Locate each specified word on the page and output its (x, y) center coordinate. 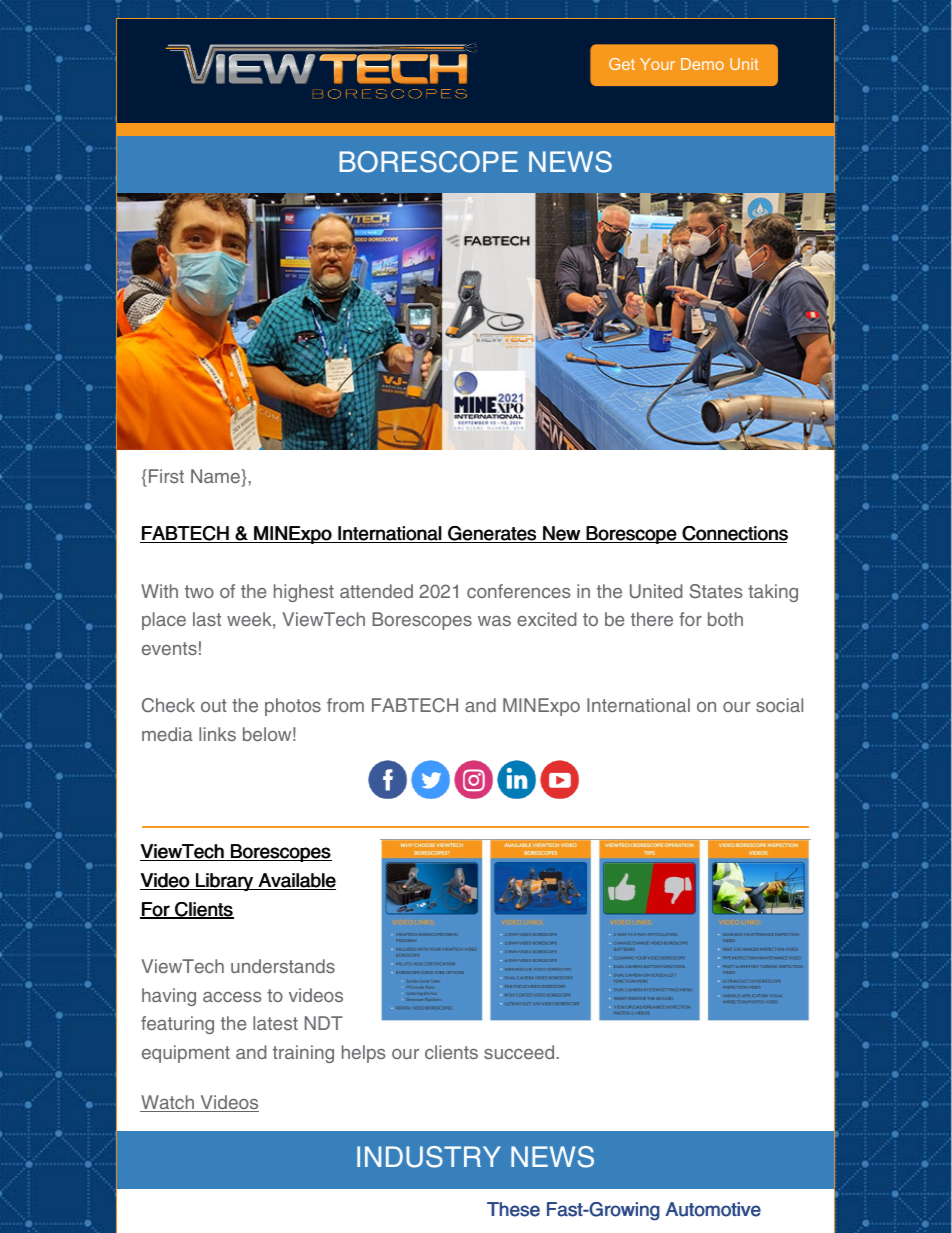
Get (622, 64)
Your (657, 64)
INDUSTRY (429, 1157)
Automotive (713, 1209)
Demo (702, 64)
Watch (168, 1103)
